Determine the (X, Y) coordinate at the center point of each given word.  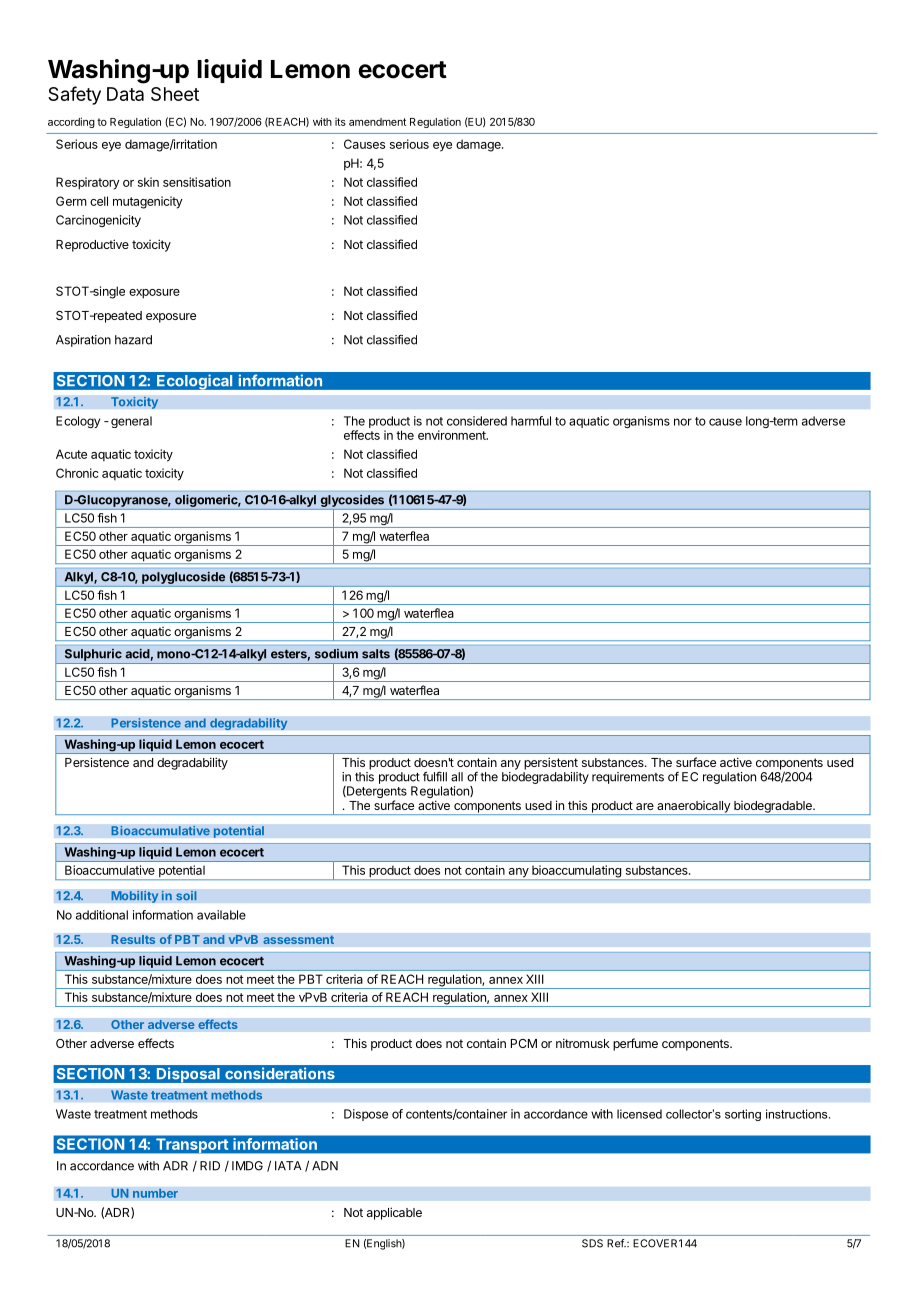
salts (376, 654)
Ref (616, 1243)
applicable (394, 1213)
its (340, 122)
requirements (628, 778)
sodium (336, 654)
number (155, 1193)
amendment (377, 122)
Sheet (175, 94)
